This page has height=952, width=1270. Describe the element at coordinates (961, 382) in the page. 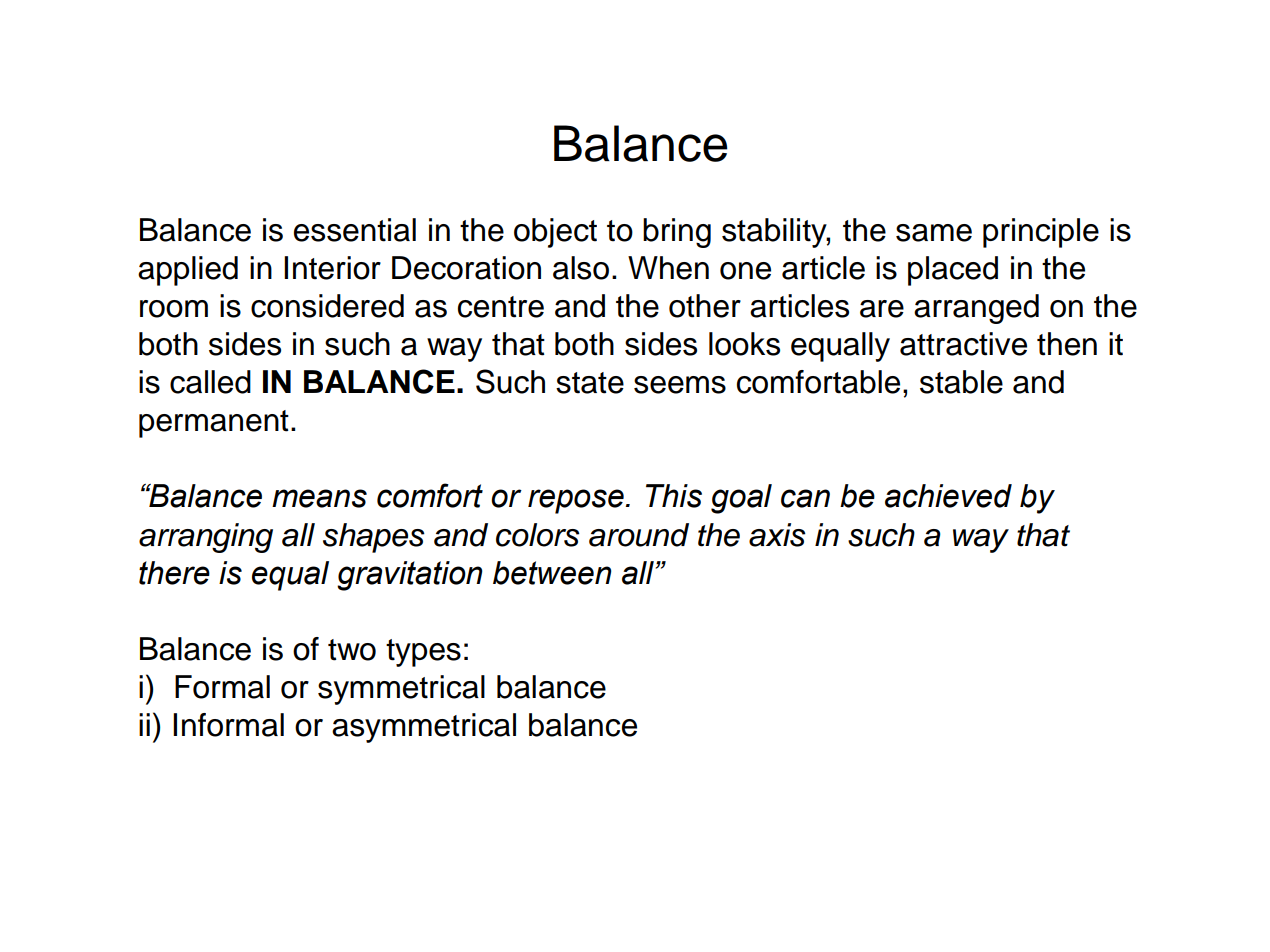

I see `stable` at that location.
